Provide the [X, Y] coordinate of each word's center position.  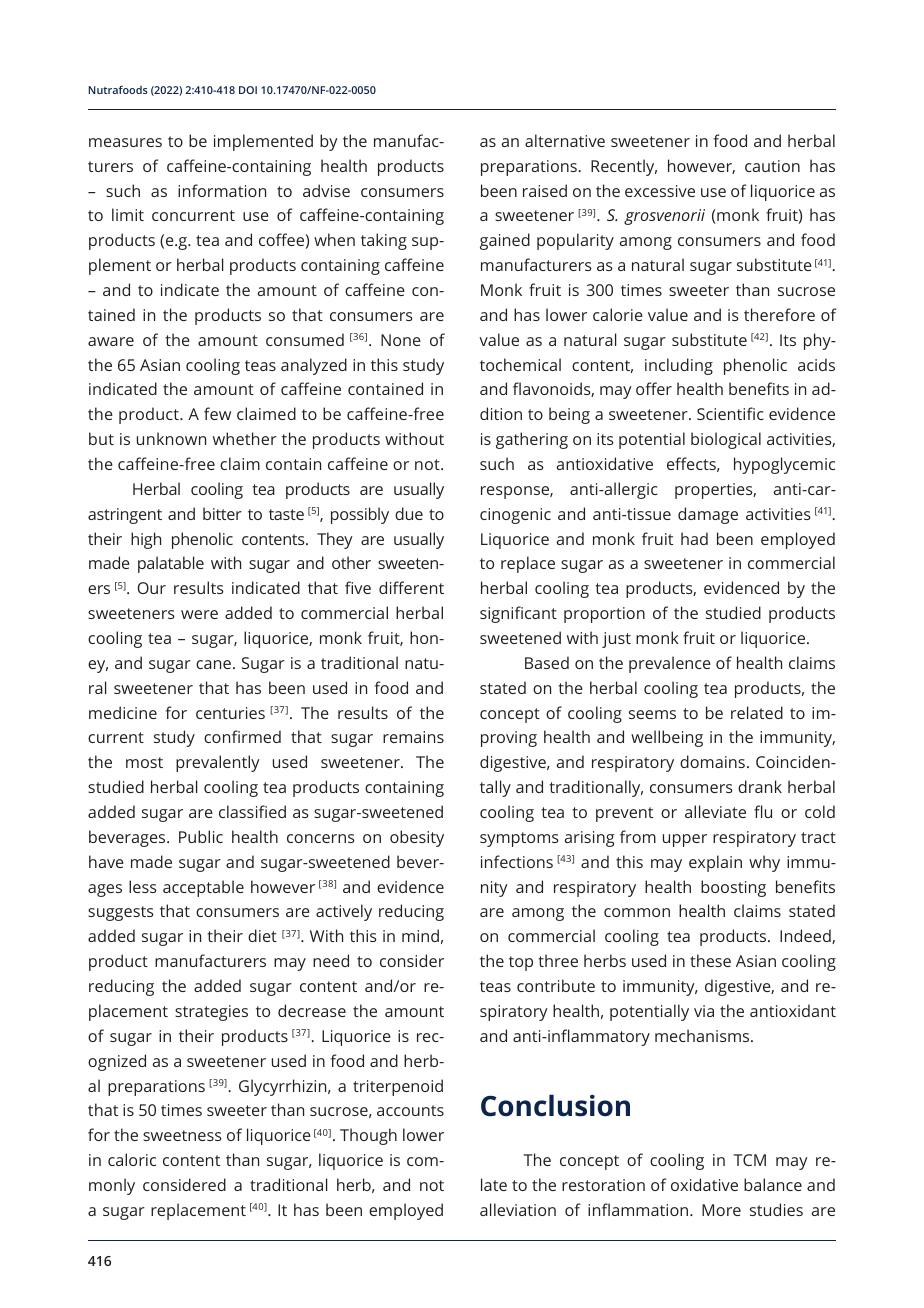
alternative [565, 140]
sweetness [182, 1135]
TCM [749, 1160]
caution [772, 166]
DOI [248, 90]
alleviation [518, 1209]
